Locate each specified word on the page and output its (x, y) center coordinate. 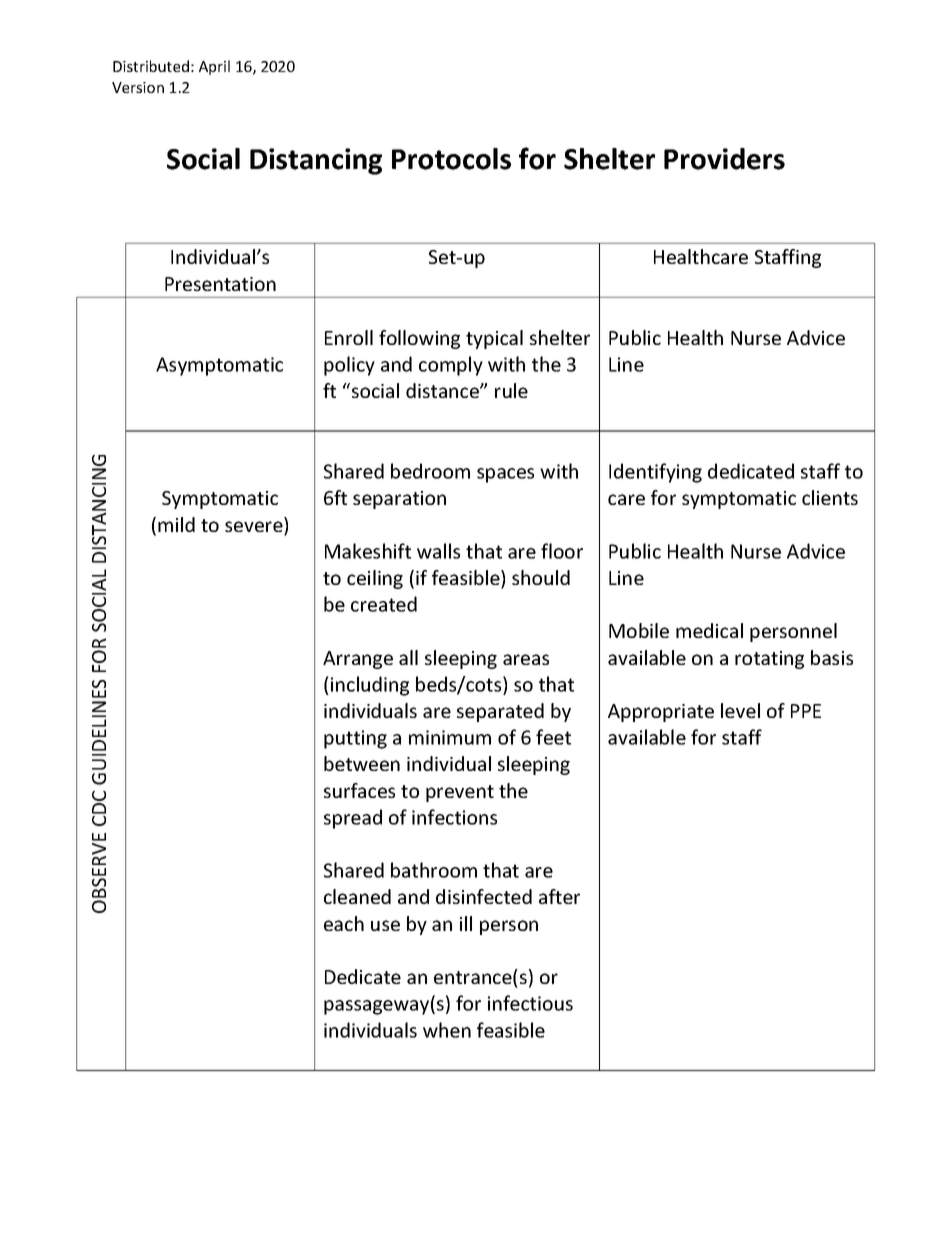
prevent (460, 793)
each (344, 923)
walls (438, 551)
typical (494, 339)
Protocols (451, 159)
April (214, 67)
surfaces (359, 790)
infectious (530, 1003)
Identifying (655, 473)
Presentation (220, 284)
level (740, 710)
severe (255, 528)
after (559, 896)
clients (830, 497)
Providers (724, 159)
